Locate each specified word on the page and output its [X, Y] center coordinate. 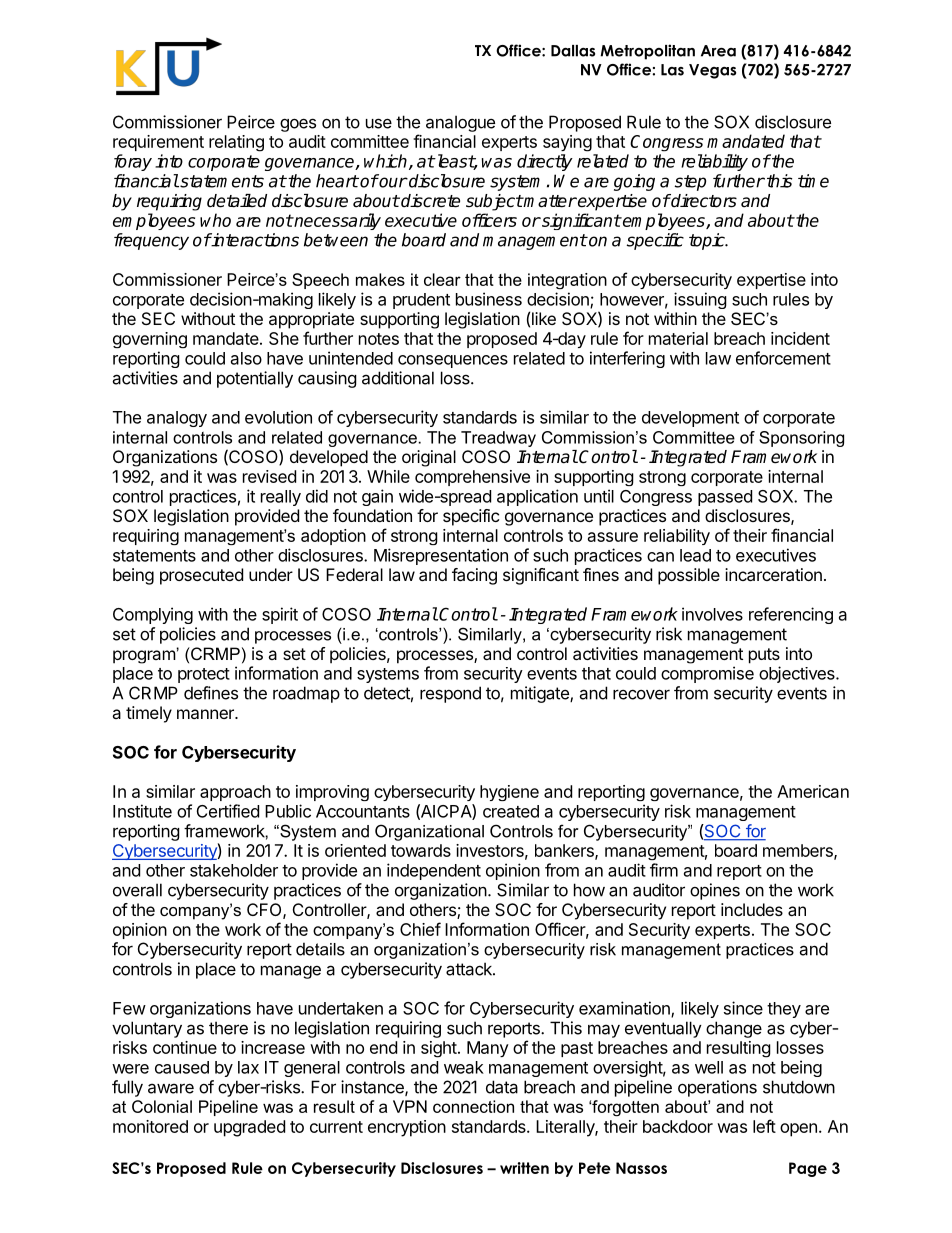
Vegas [712, 71]
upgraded [249, 1128]
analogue [460, 123]
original [429, 458]
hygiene [509, 793]
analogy [177, 419]
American [813, 791]
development [690, 419]
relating [236, 143]
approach [235, 793]
